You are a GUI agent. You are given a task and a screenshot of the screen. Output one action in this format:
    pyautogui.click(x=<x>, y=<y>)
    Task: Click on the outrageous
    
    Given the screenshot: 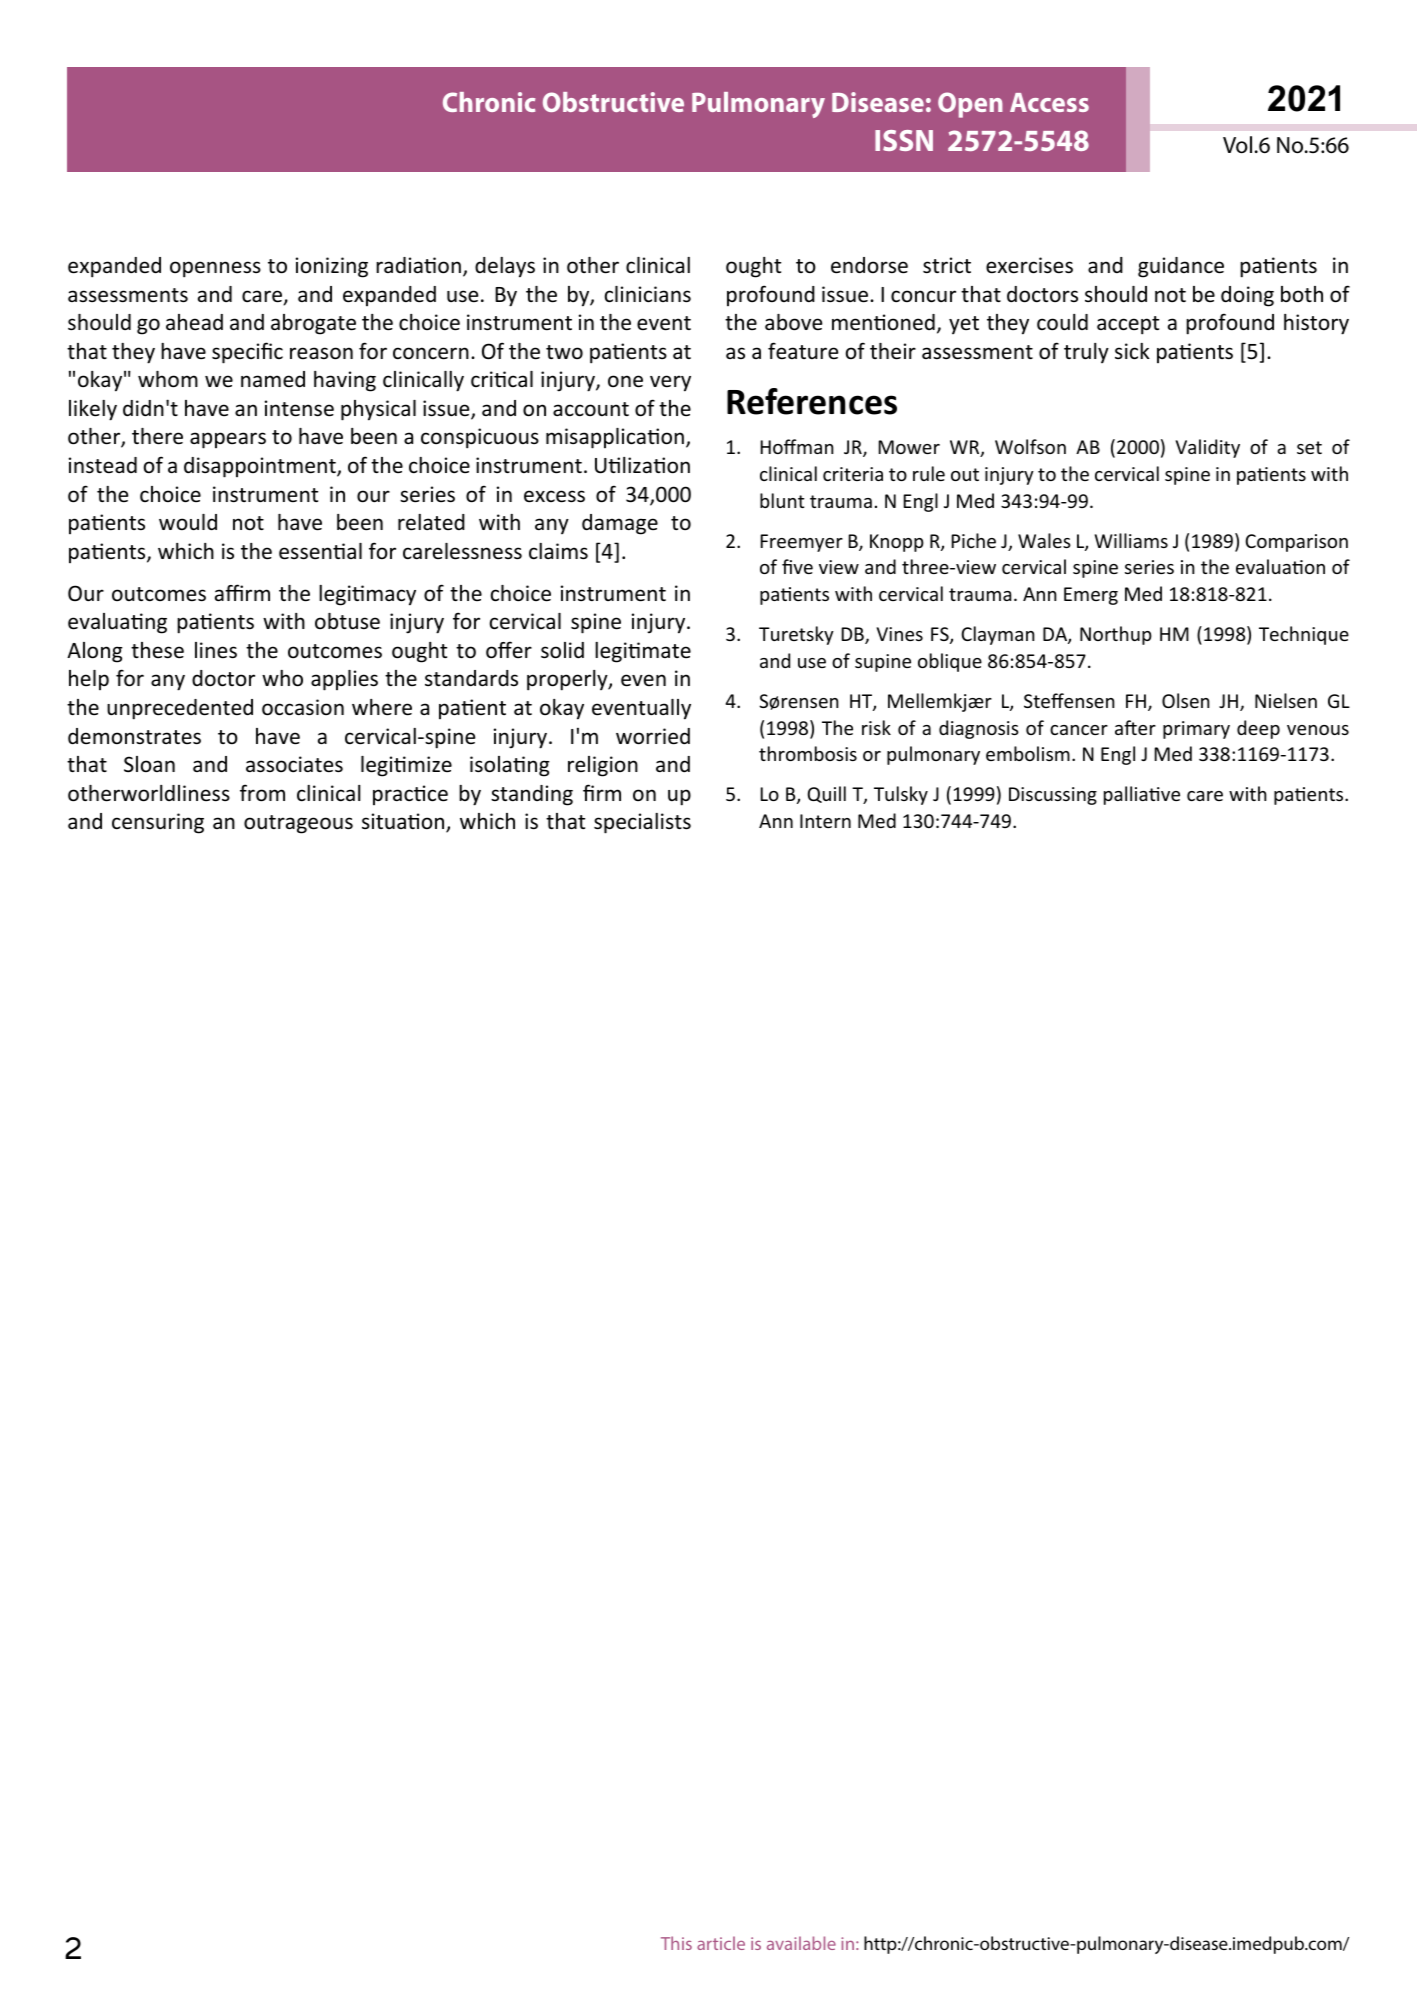 What is the action you would take?
    pyautogui.click(x=298, y=824)
